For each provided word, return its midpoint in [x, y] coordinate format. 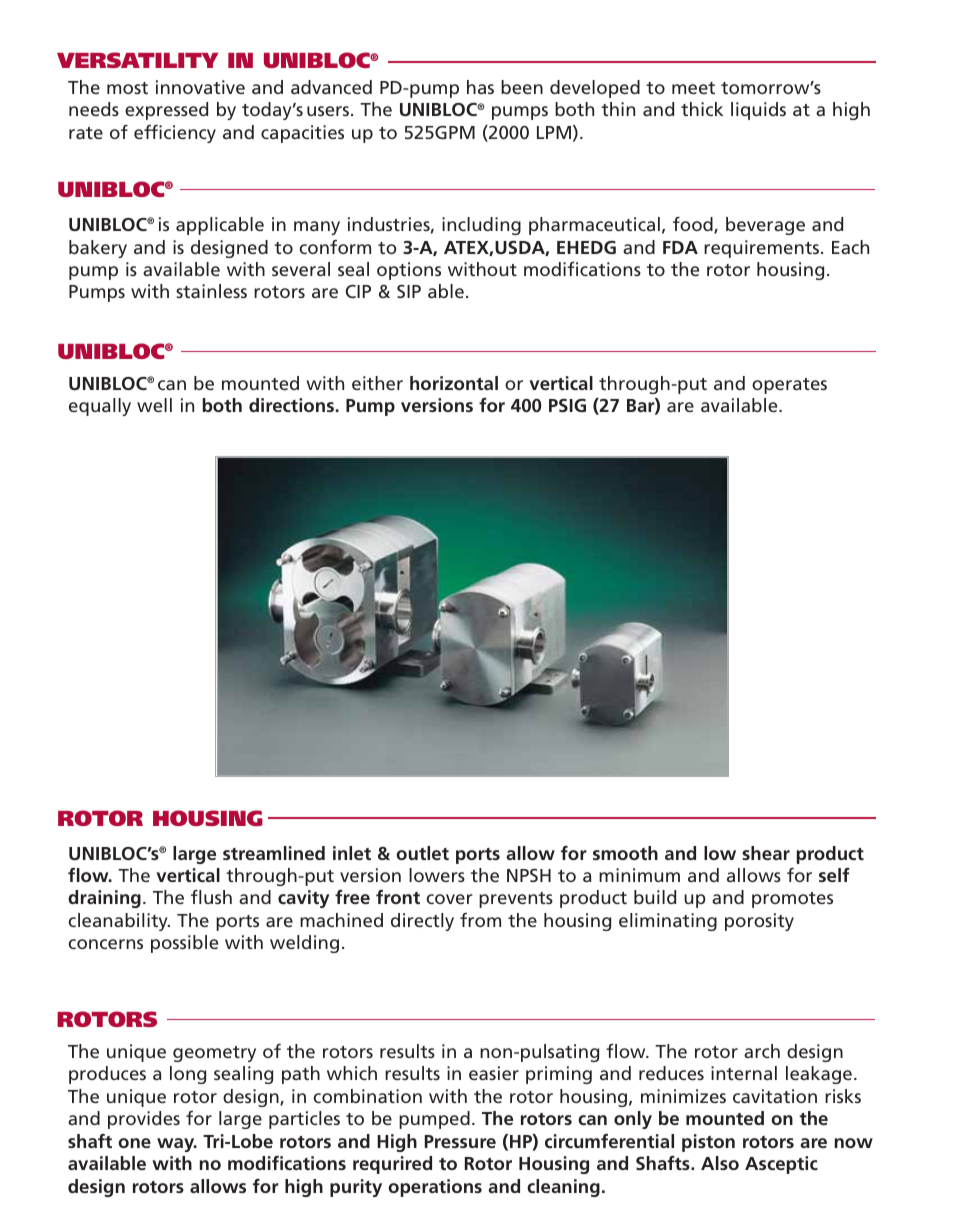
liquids [758, 111]
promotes [792, 900]
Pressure [460, 1141]
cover [449, 899]
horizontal [454, 383]
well [154, 405]
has [480, 87]
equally [100, 407]
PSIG [567, 405]
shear [766, 853]
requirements [761, 249]
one [134, 1143]
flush [211, 897]
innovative [200, 87]
